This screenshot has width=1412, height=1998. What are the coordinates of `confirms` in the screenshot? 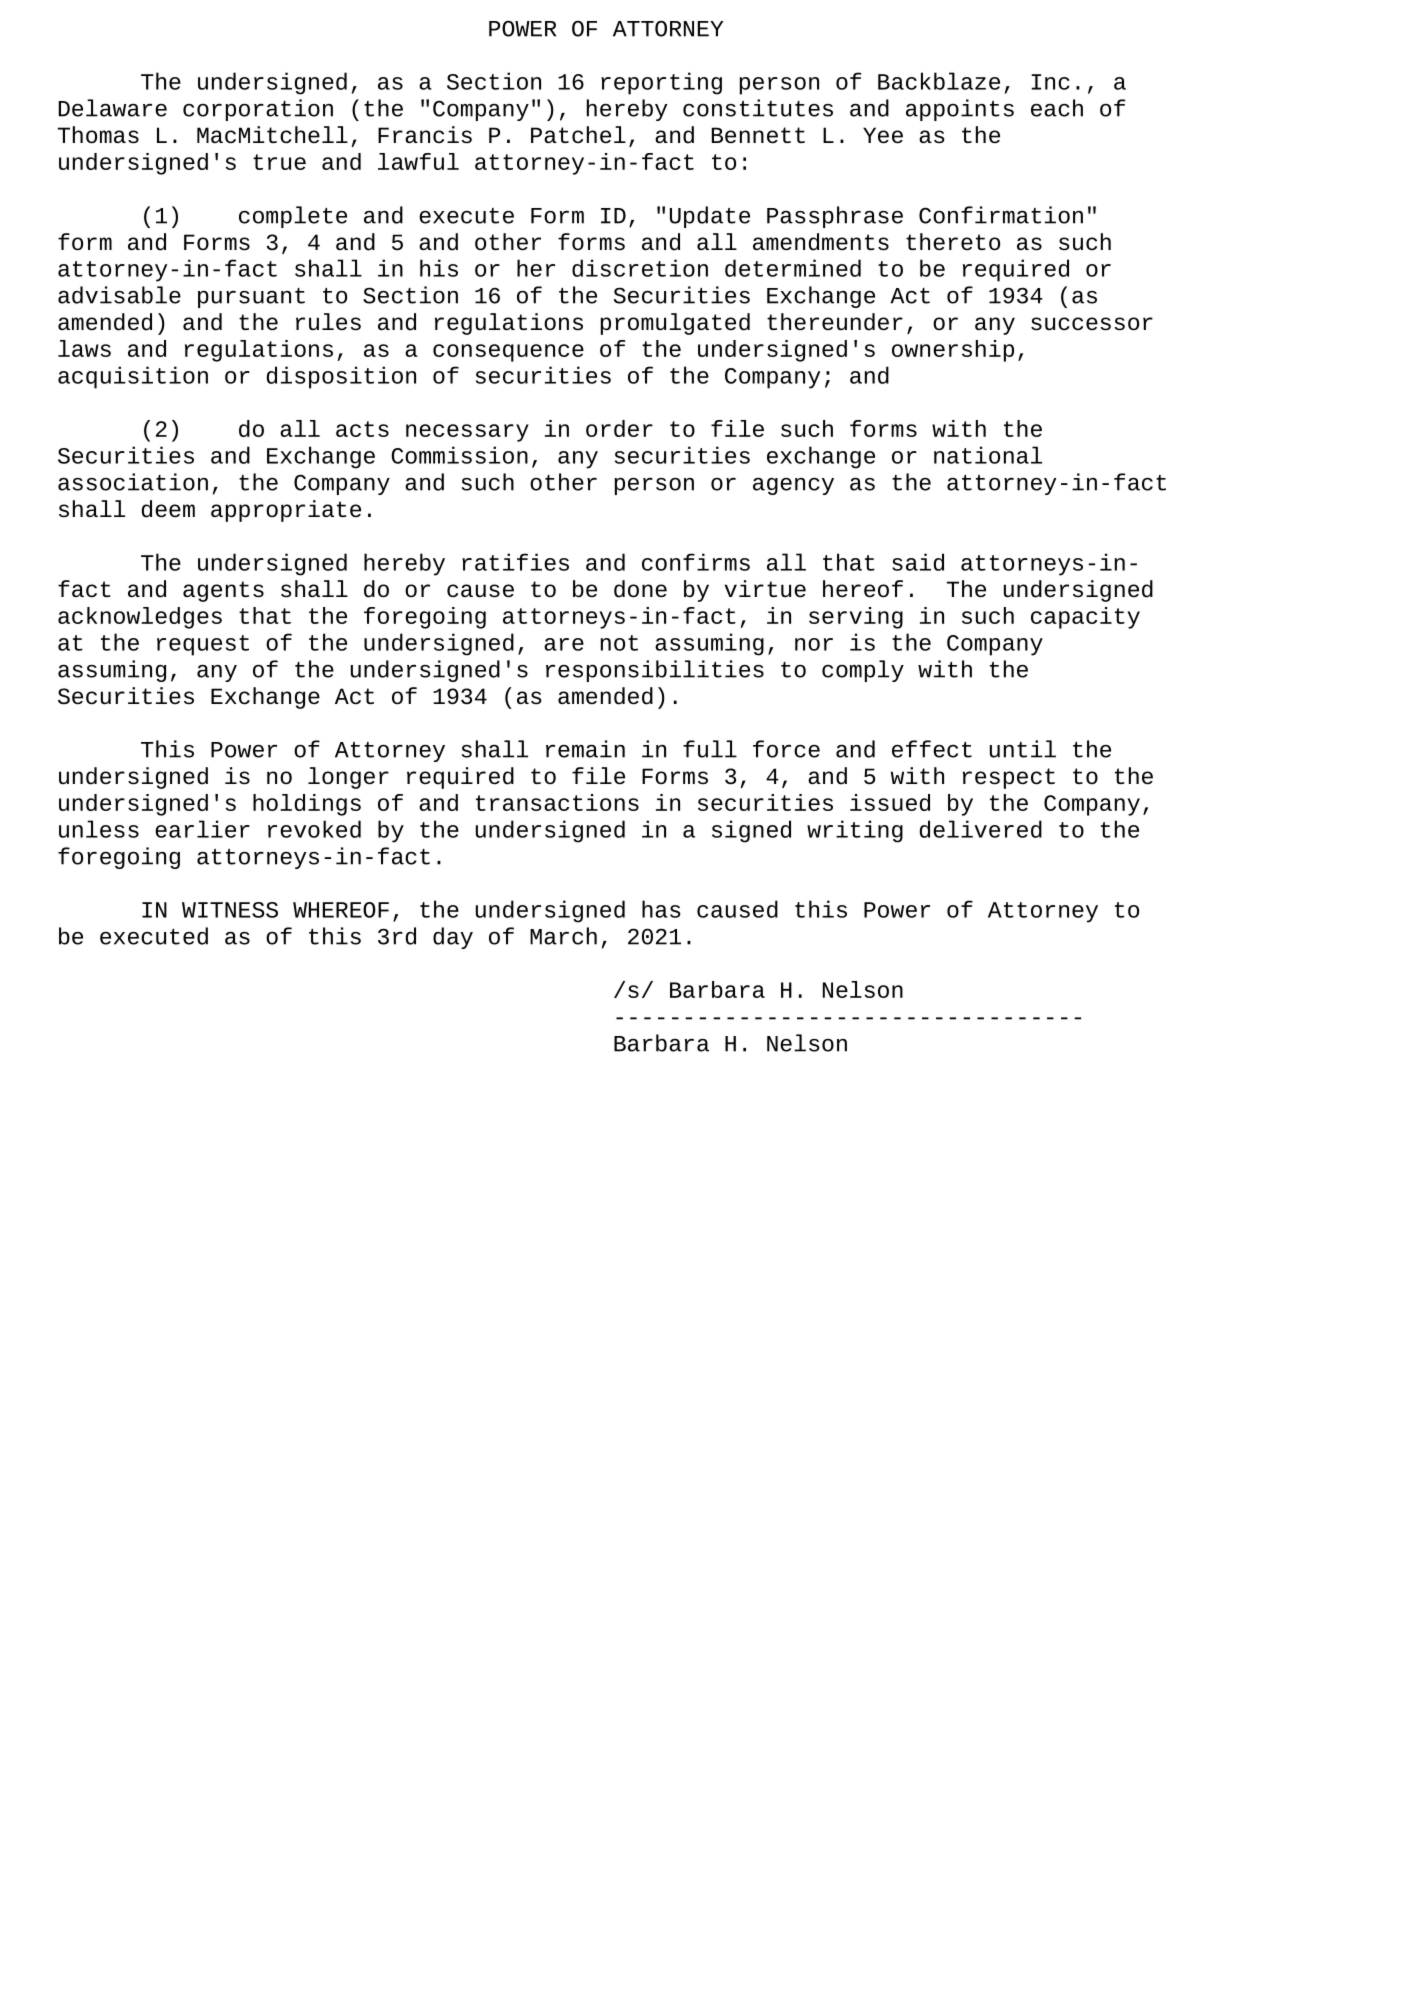 It's located at (696, 562).
